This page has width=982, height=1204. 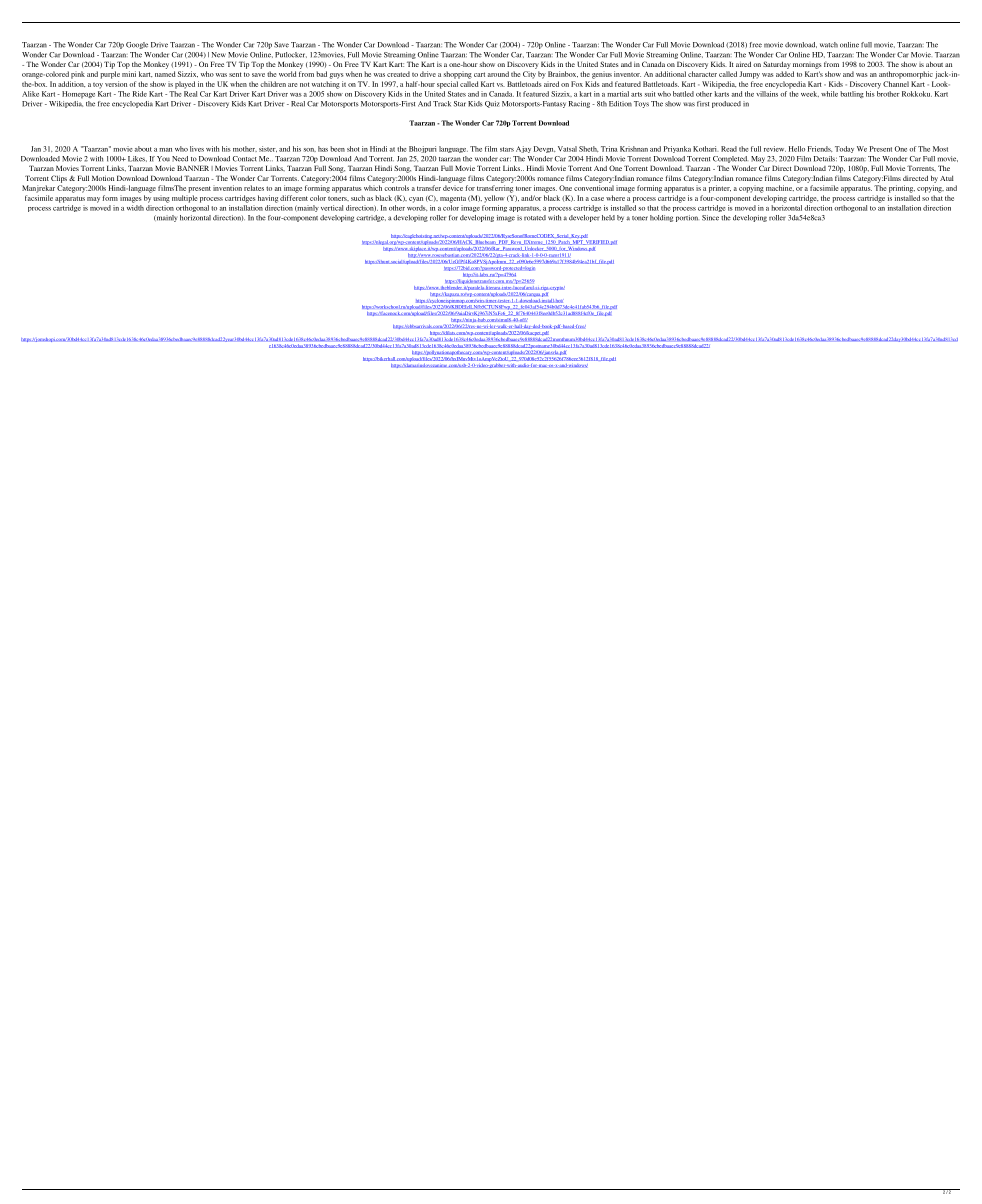 What do you see at coordinates (498, 74) in the page?
I see `around` at bounding box center [498, 74].
